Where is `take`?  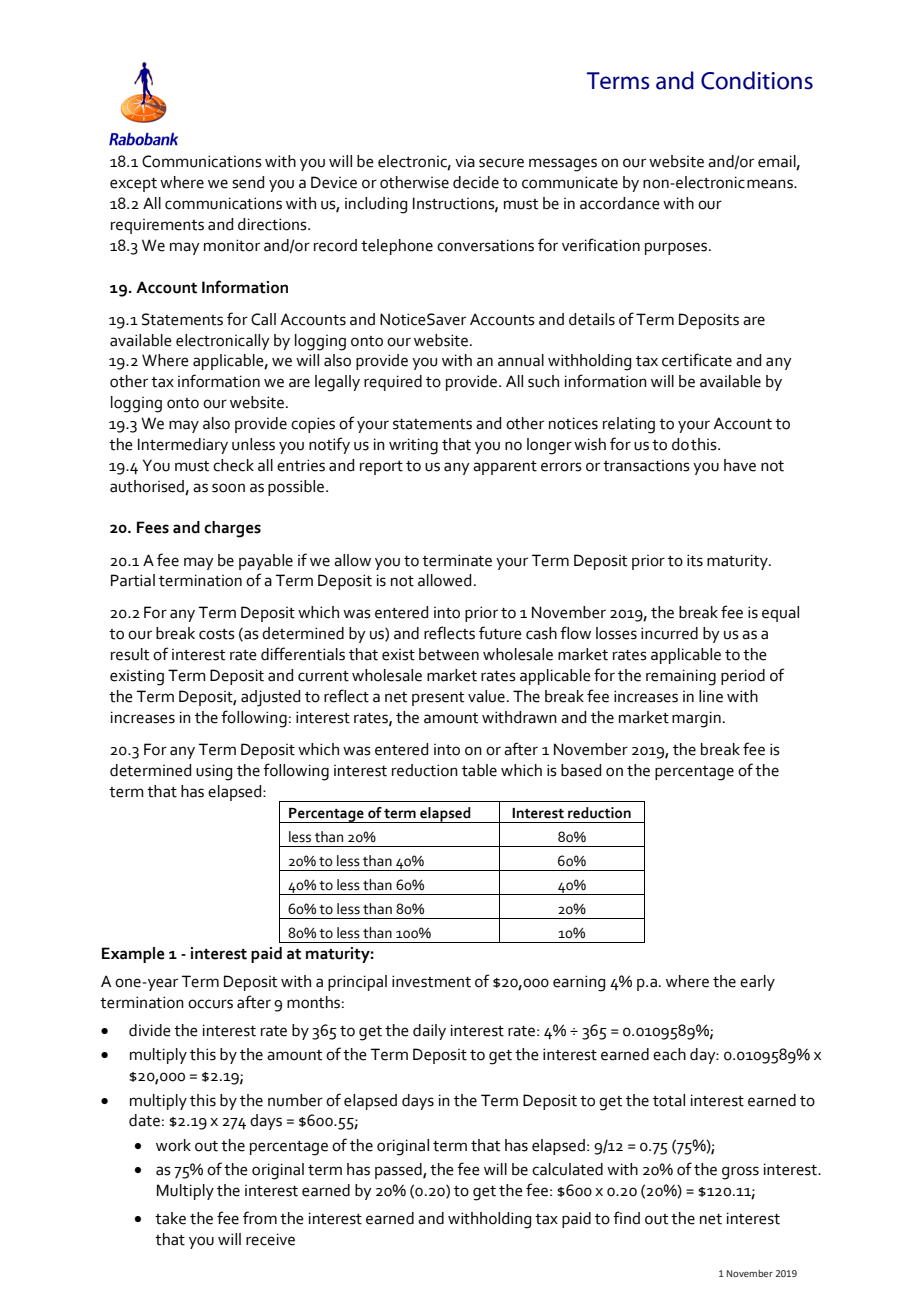
take is located at coordinates (170, 1218).
